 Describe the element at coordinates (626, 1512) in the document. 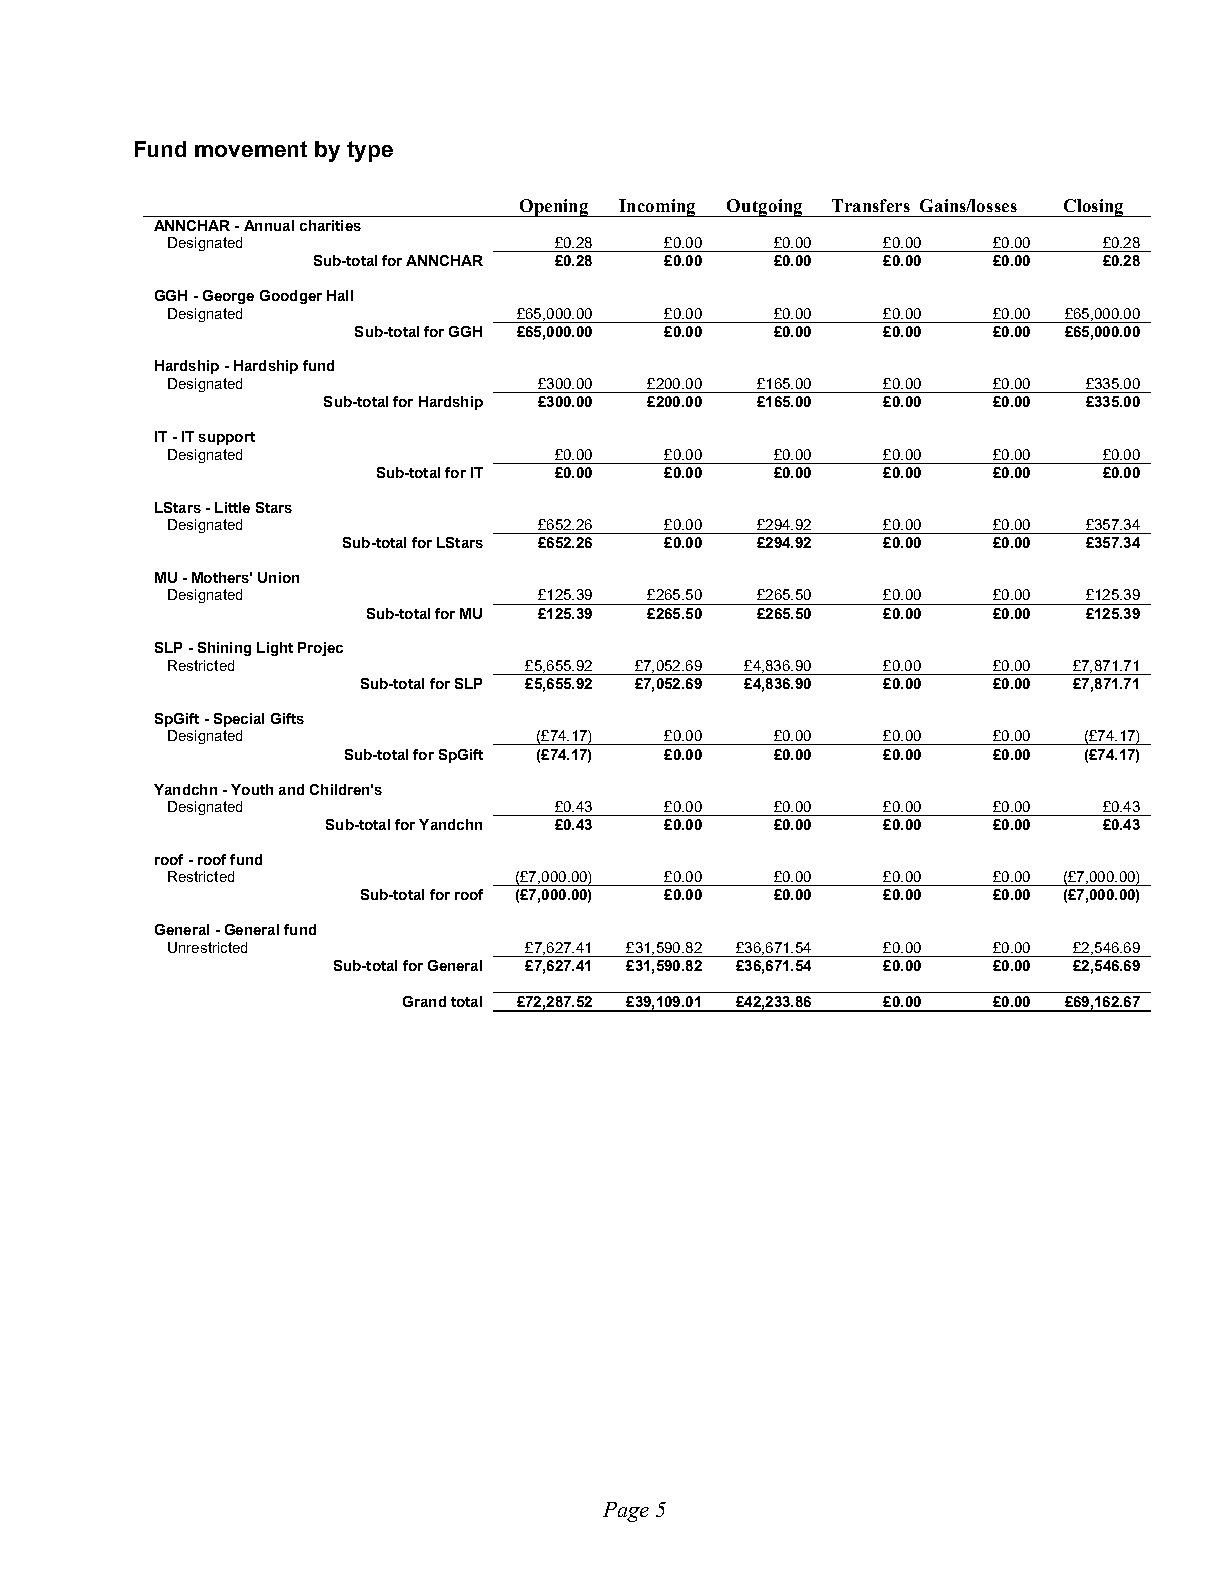

I see `Page` at that location.
